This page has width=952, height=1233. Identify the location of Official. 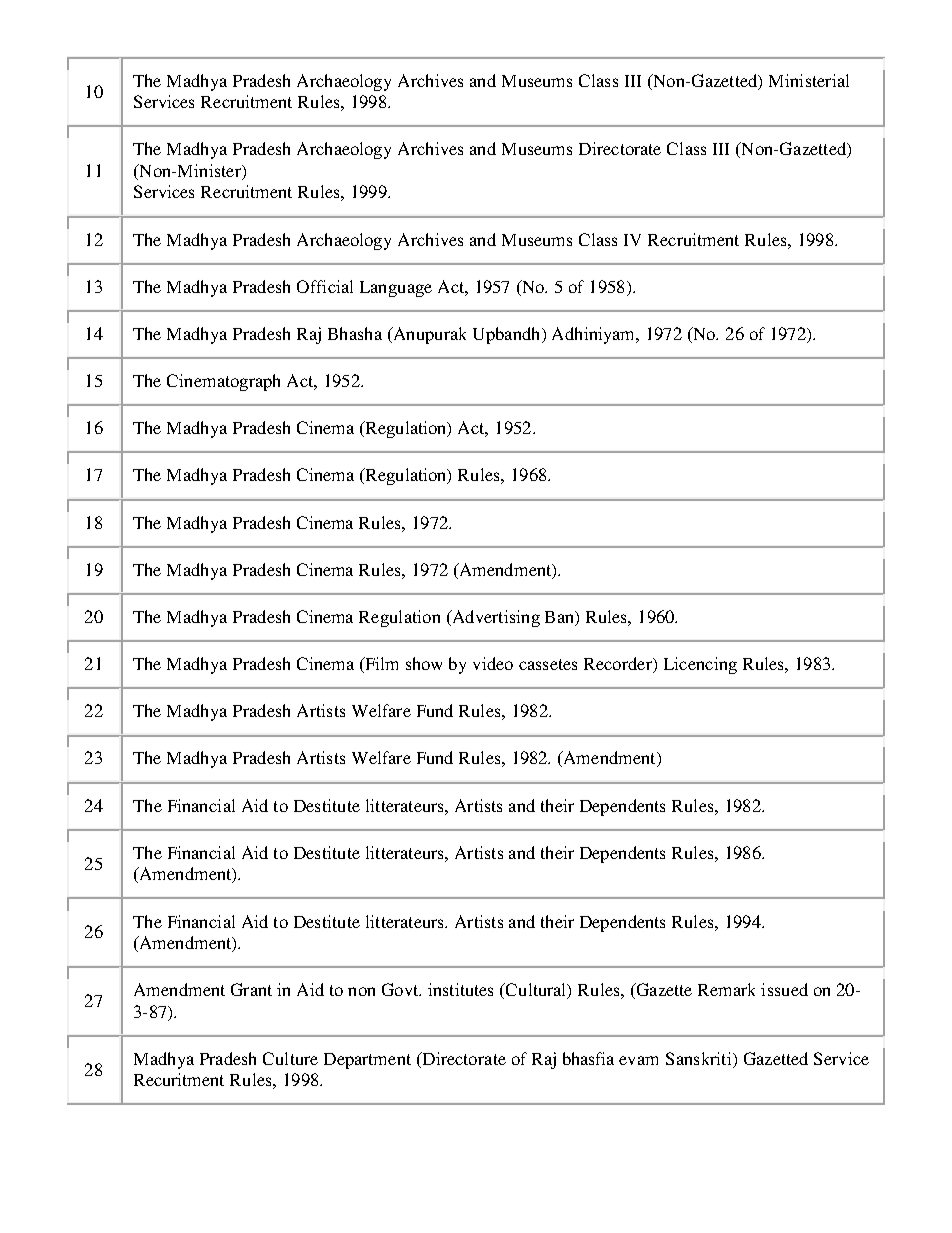
(325, 286).
